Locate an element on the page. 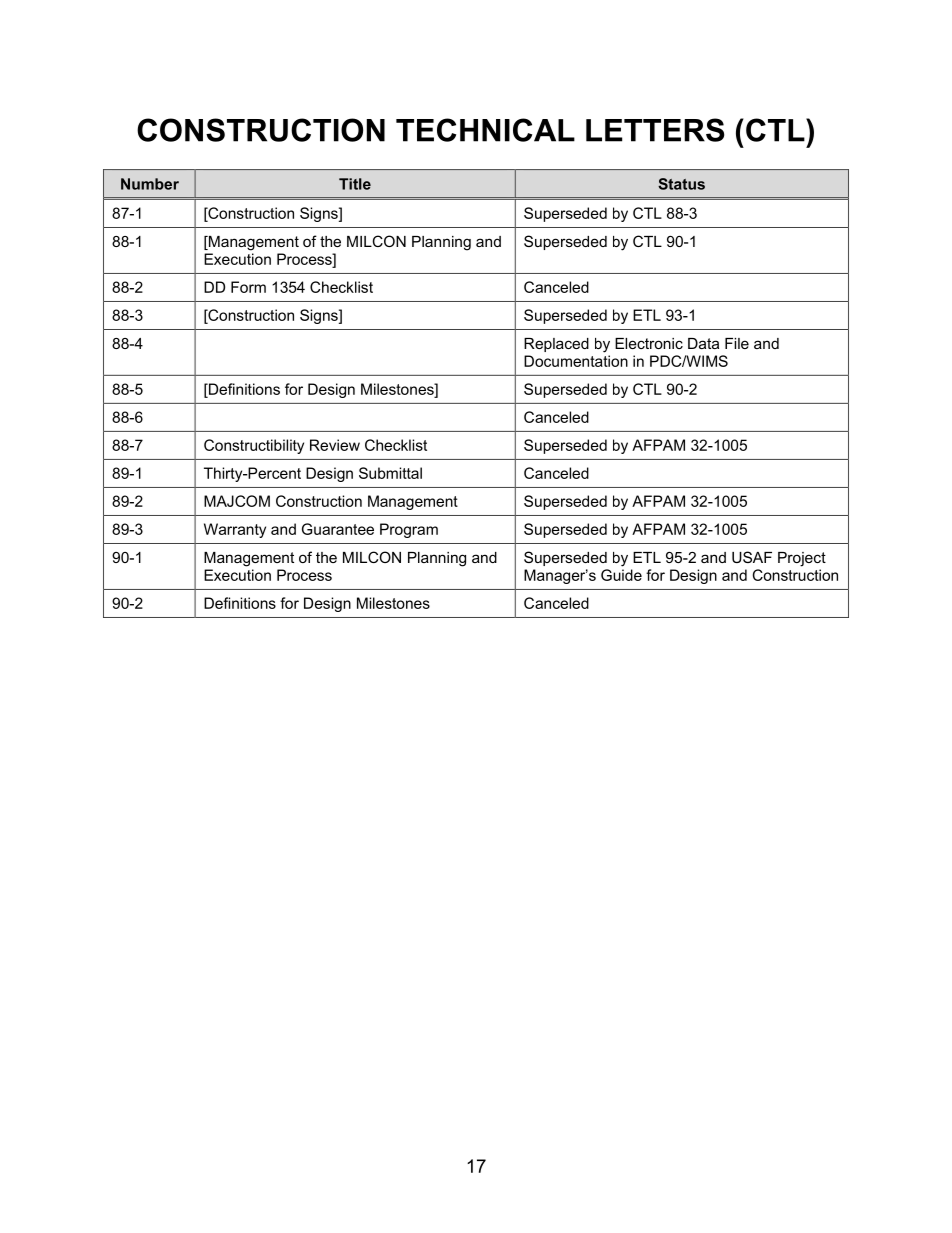 Image resolution: width=952 pixels, height=1233 pixels. TECHNICAL is located at coordinates (485, 130).
